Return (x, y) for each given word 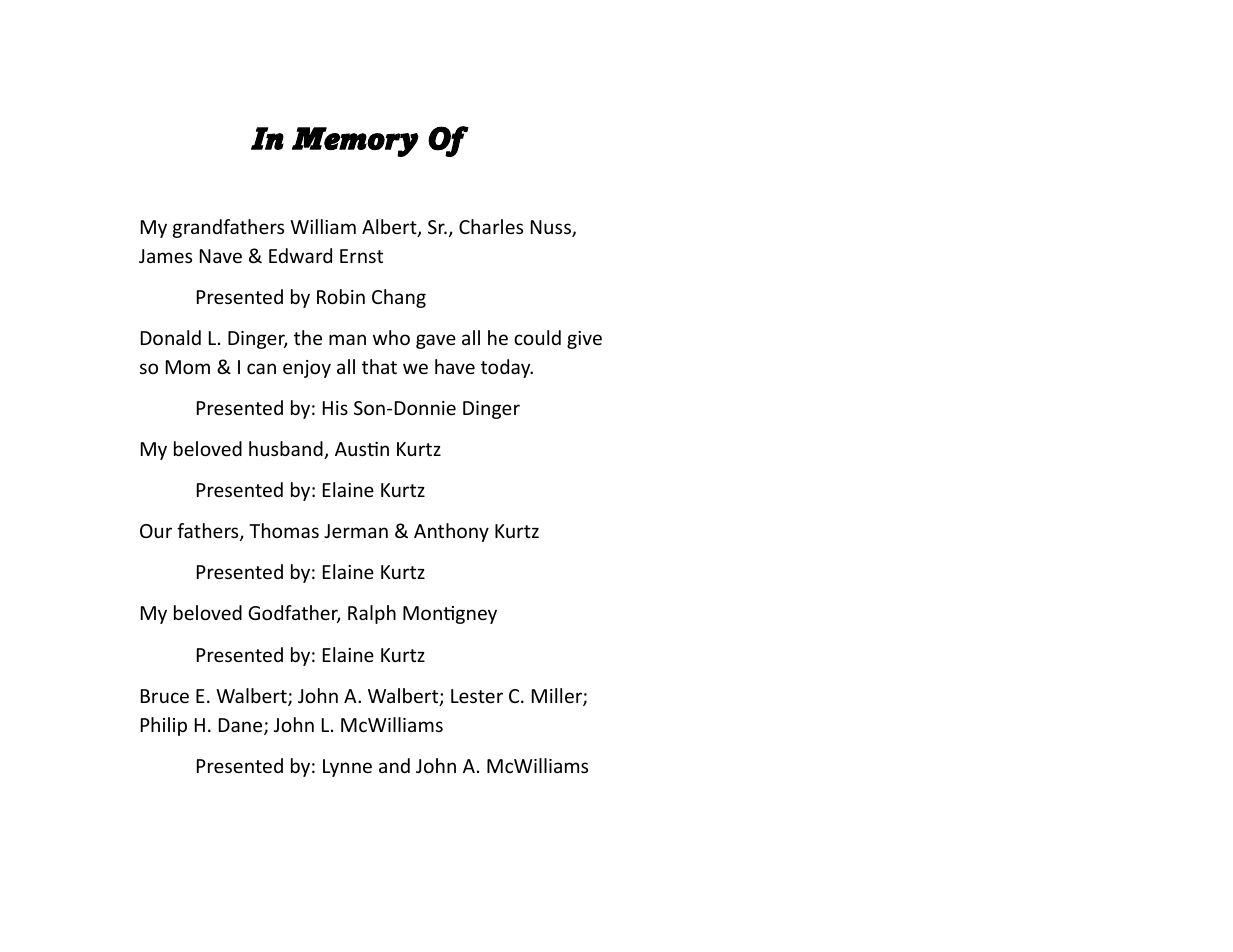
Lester (477, 696)
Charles (491, 226)
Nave (221, 256)
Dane (242, 726)
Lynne (347, 768)
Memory (355, 142)
